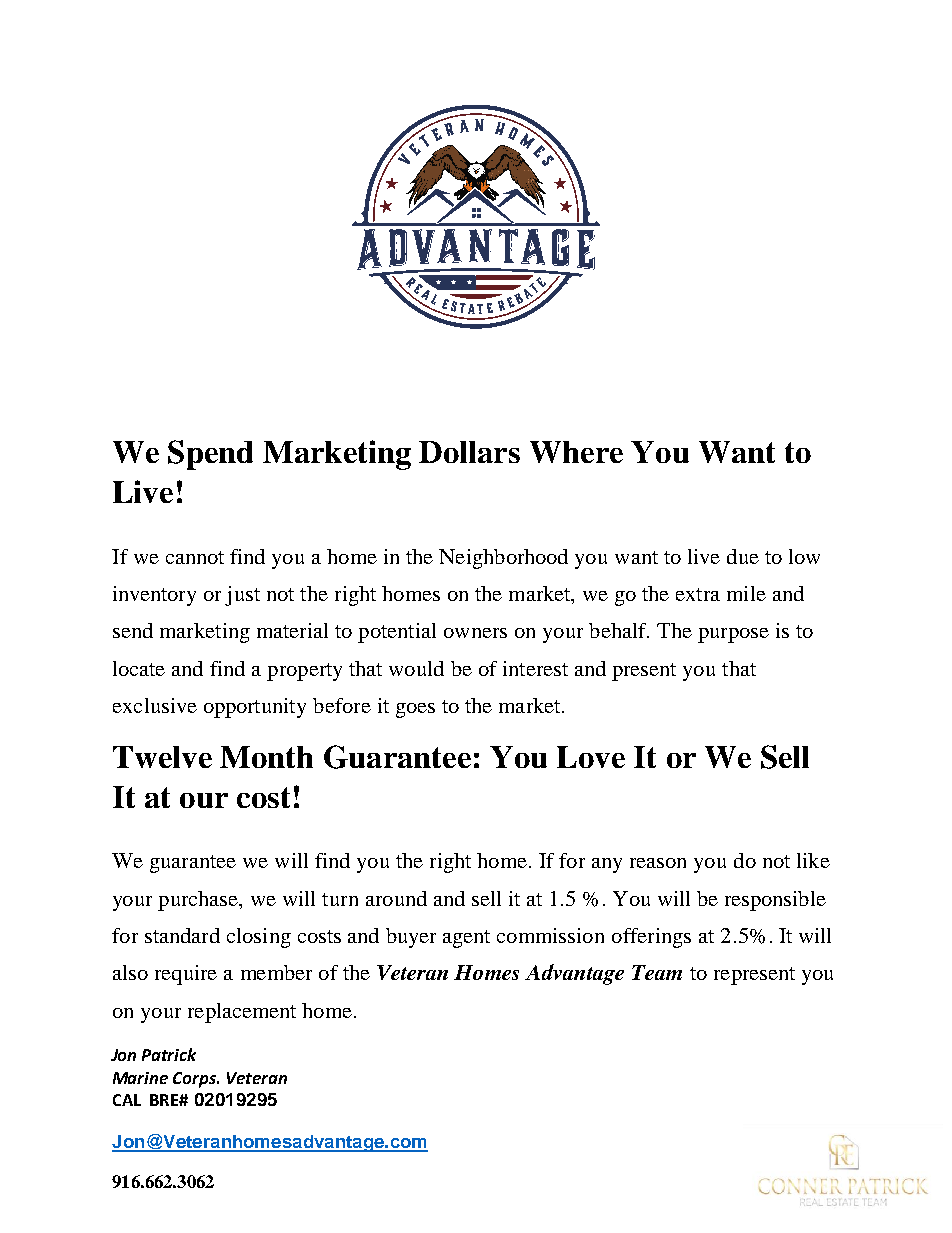 The width and height of the document is (952, 1233). I want to click on Team, so click(657, 972).
